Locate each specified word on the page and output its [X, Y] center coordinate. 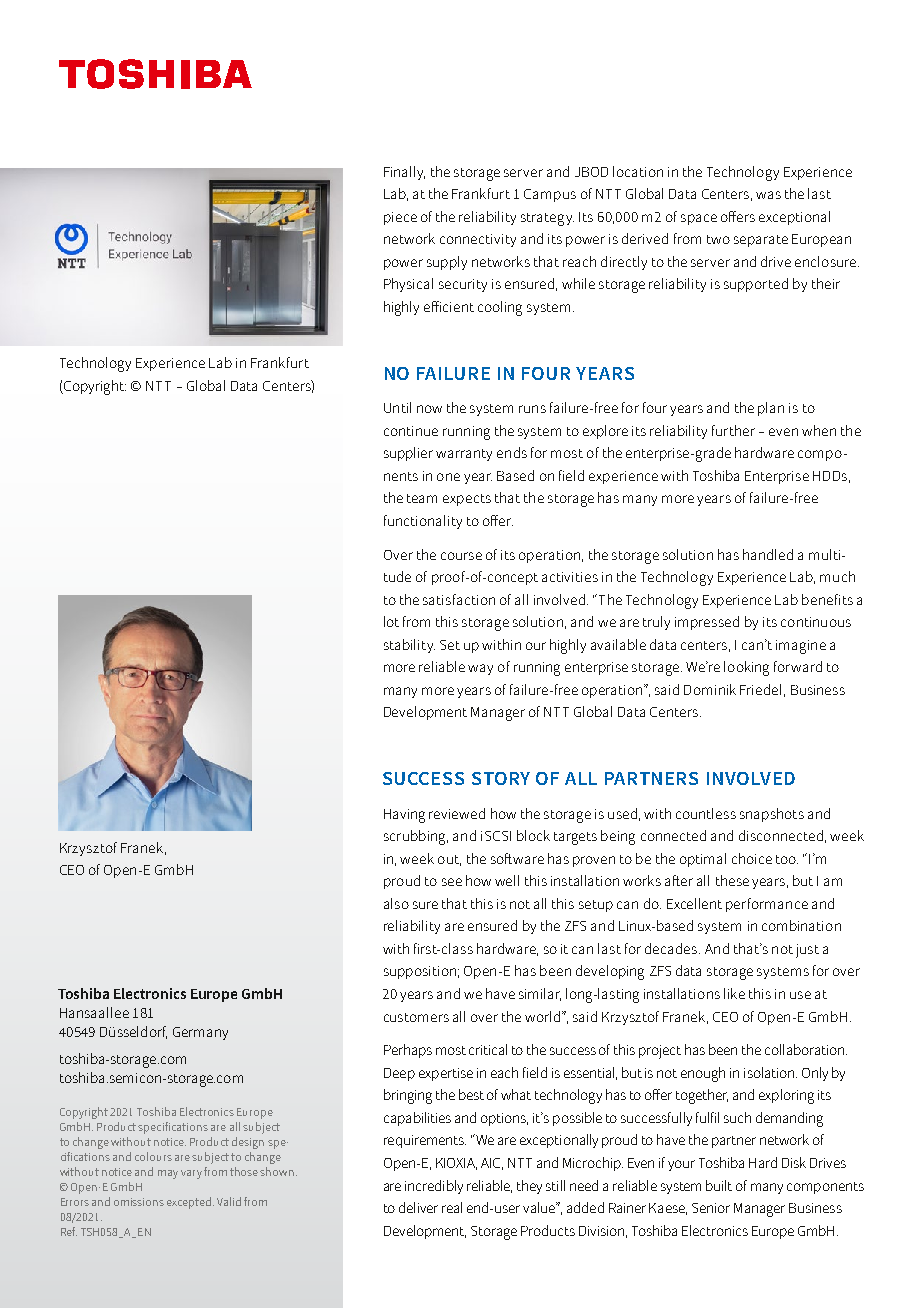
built [719, 1185]
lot [391, 621]
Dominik [710, 689]
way [480, 669]
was [768, 195]
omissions [139, 1202]
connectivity [478, 240]
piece [400, 218]
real [452, 1207]
